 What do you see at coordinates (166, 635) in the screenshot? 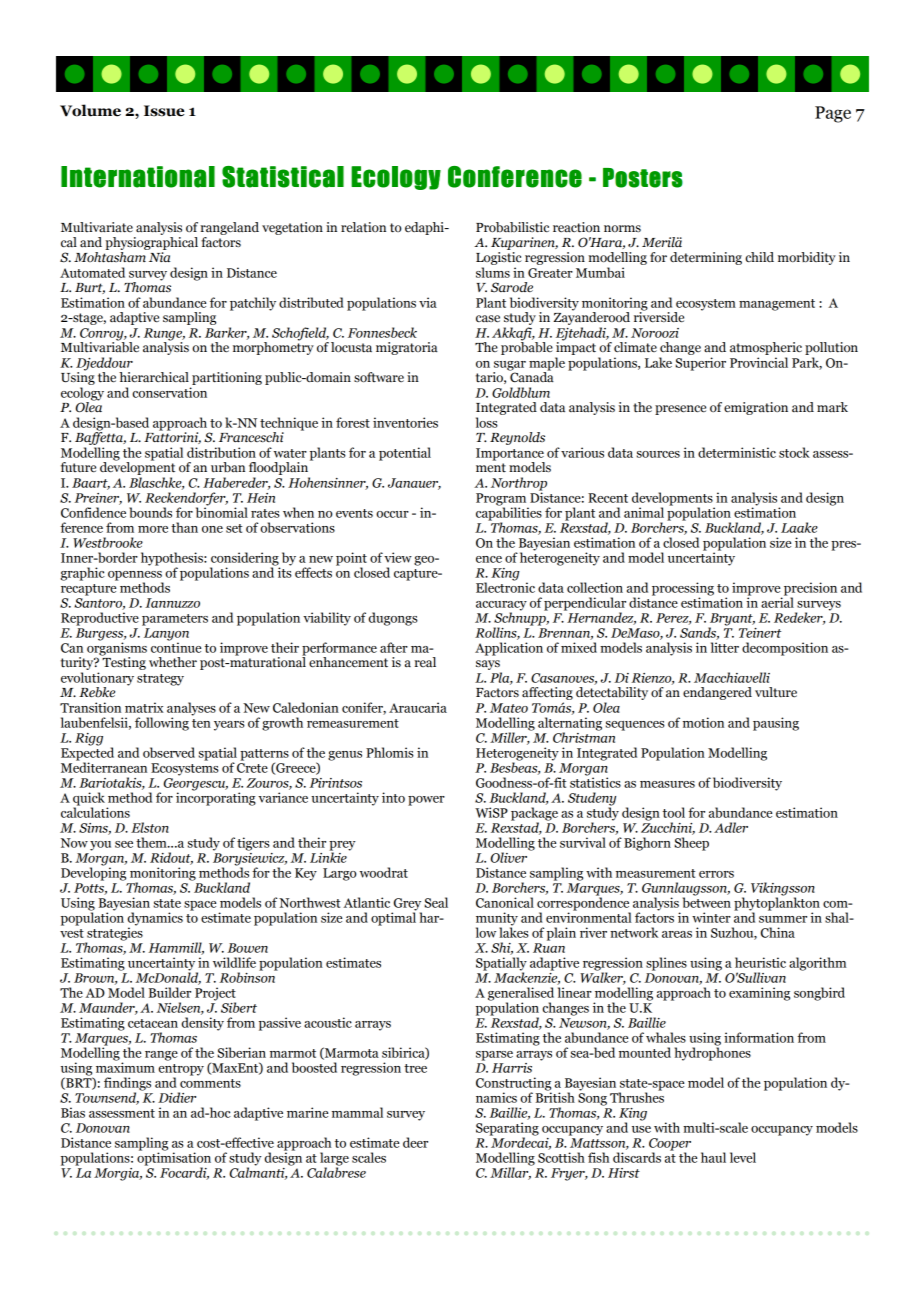
I see `Lanyon` at bounding box center [166, 635].
